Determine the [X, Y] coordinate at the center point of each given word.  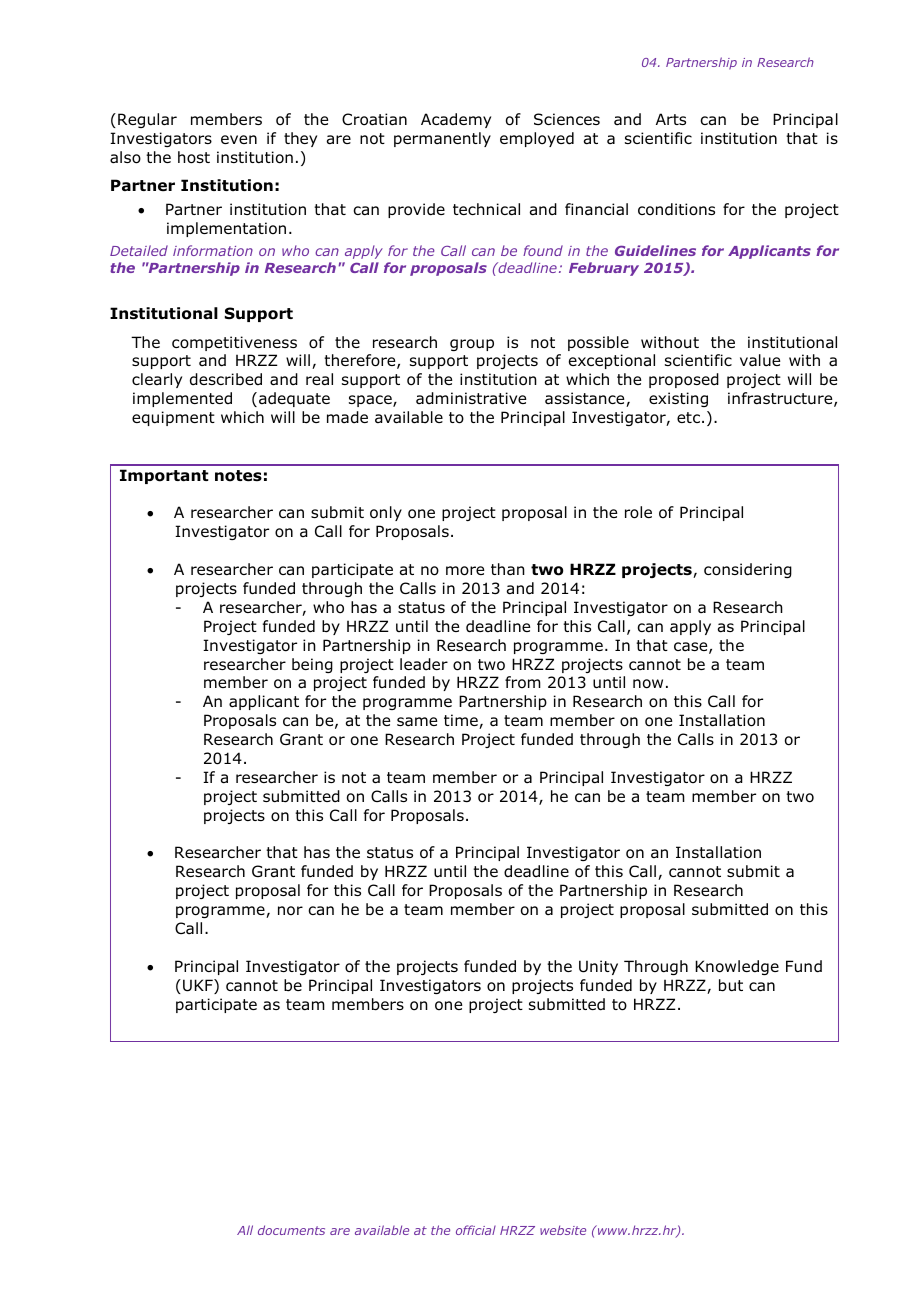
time [462, 721]
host [194, 157]
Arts [671, 119]
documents [291, 1230]
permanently [442, 139]
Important [164, 476]
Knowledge [737, 967]
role [638, 512]
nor [290, 911]
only [386, 513]
